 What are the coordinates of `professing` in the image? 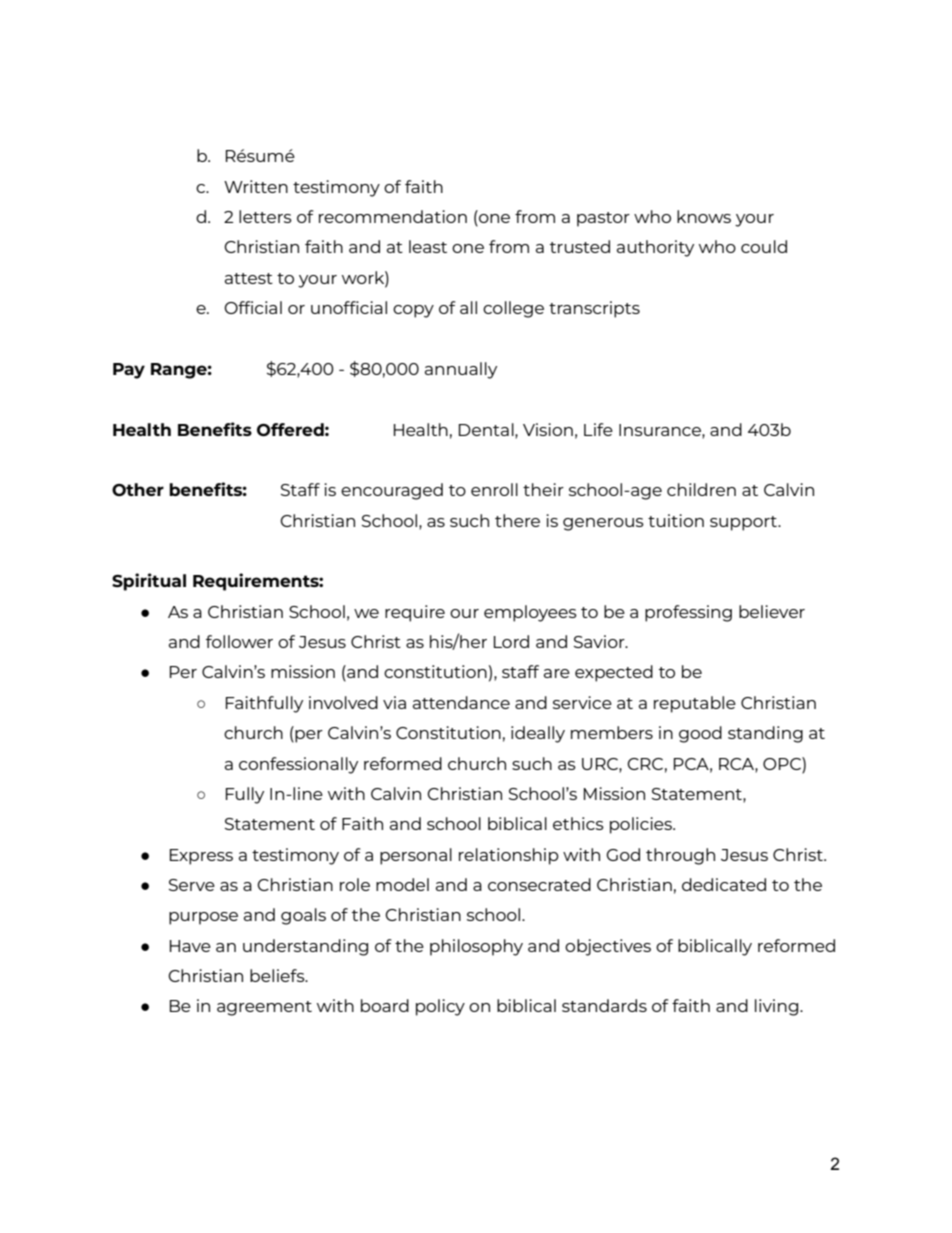 It's located at (688, 613).
